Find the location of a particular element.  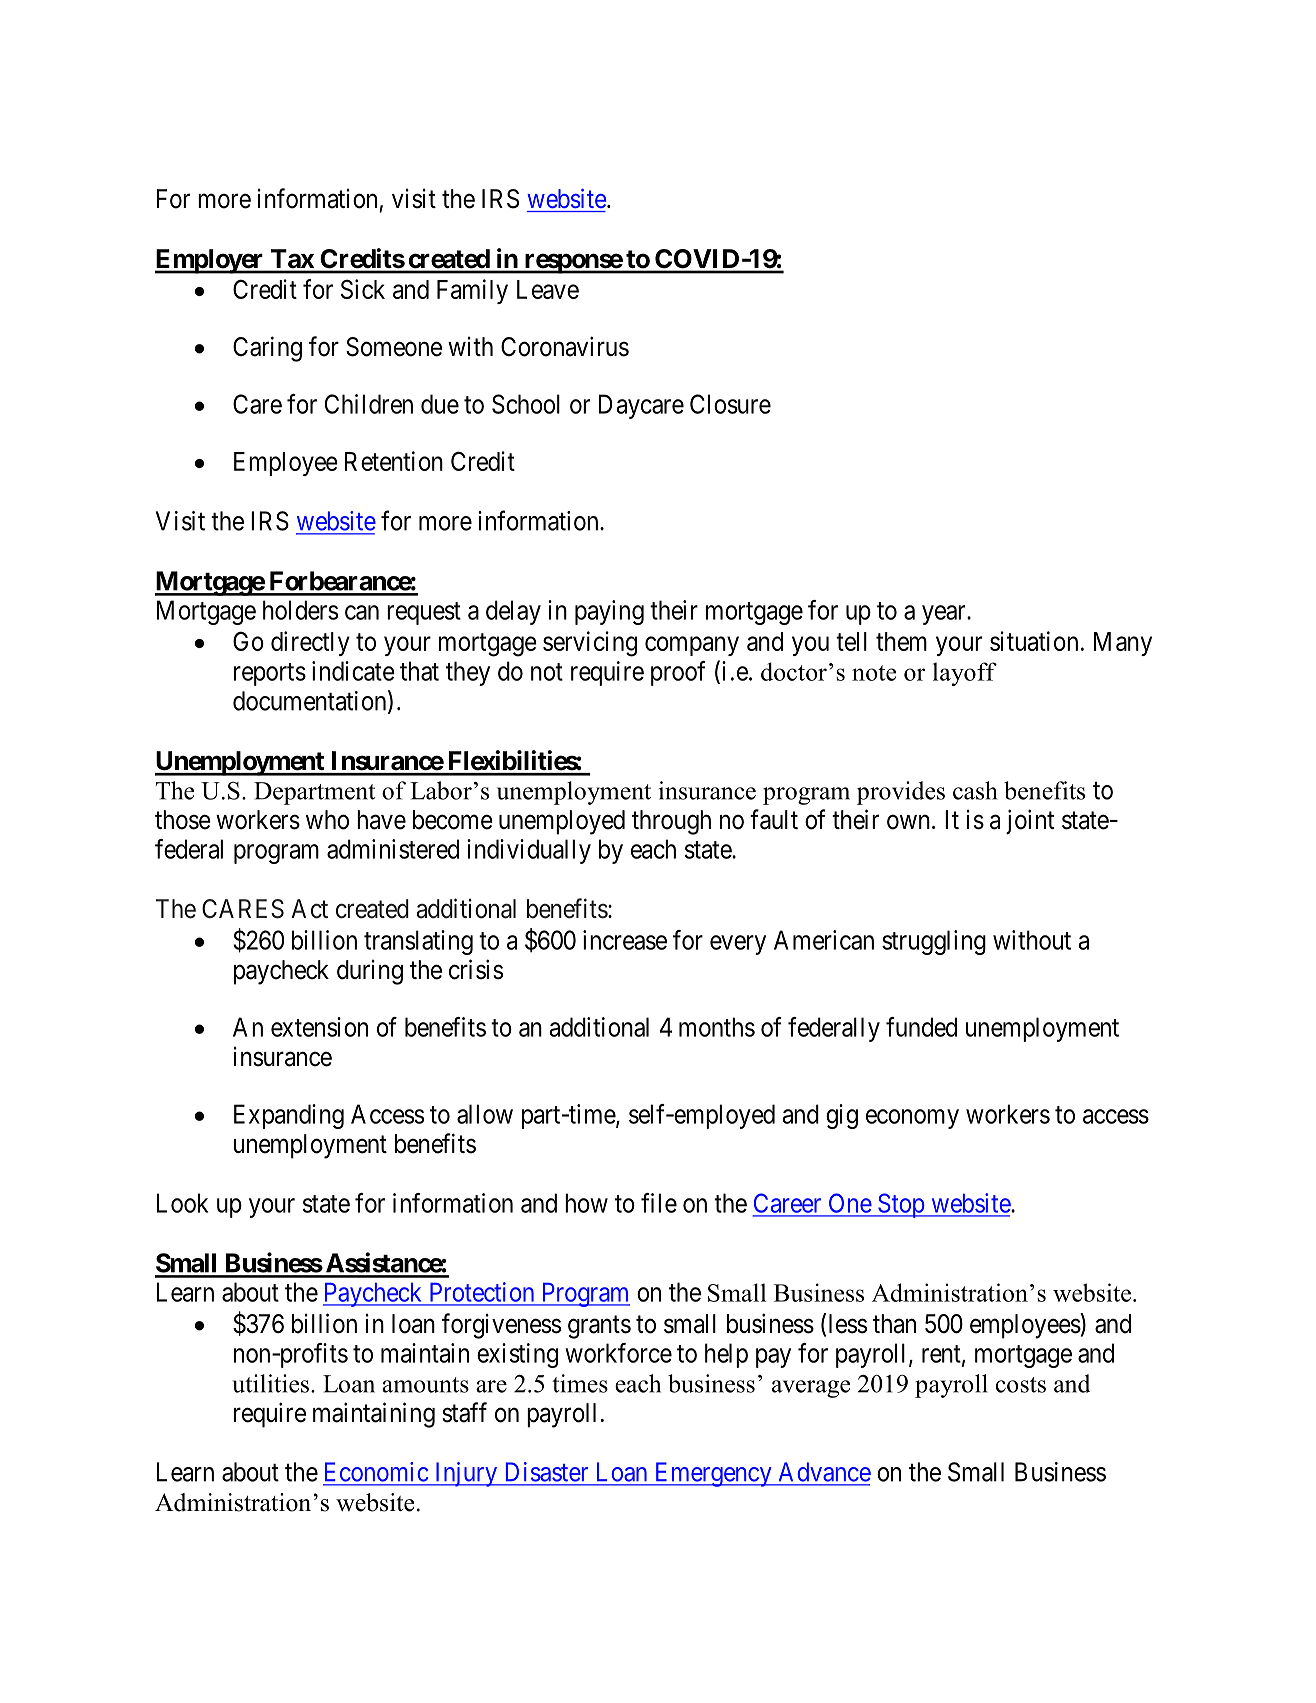

paying is located at coordinates (609, 612).
